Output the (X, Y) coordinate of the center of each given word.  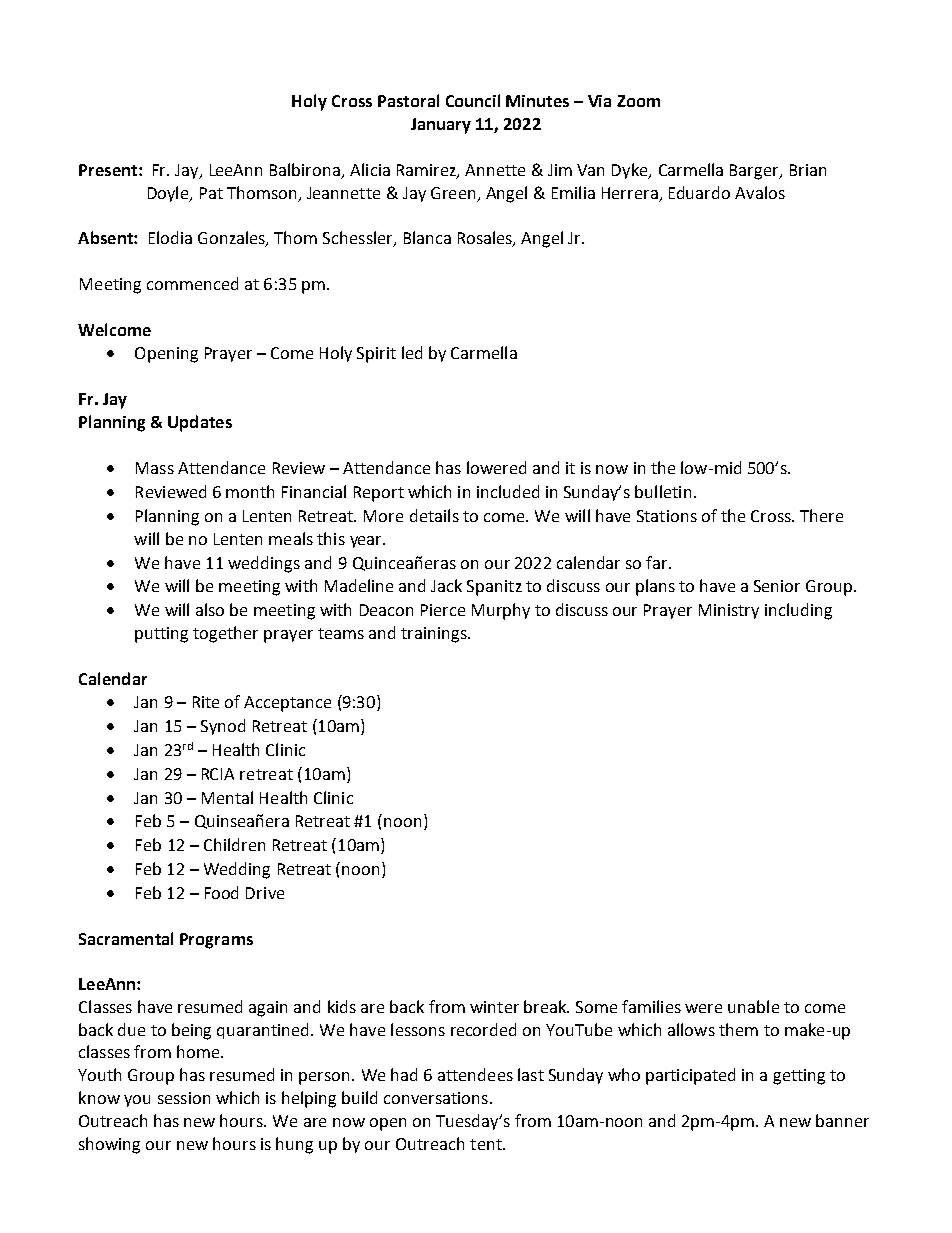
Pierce (443, 610)
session (184, 1098)
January (441, 126)
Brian (808, 170)
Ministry (729, 611)
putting (161, 635)
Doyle (169, 194)
